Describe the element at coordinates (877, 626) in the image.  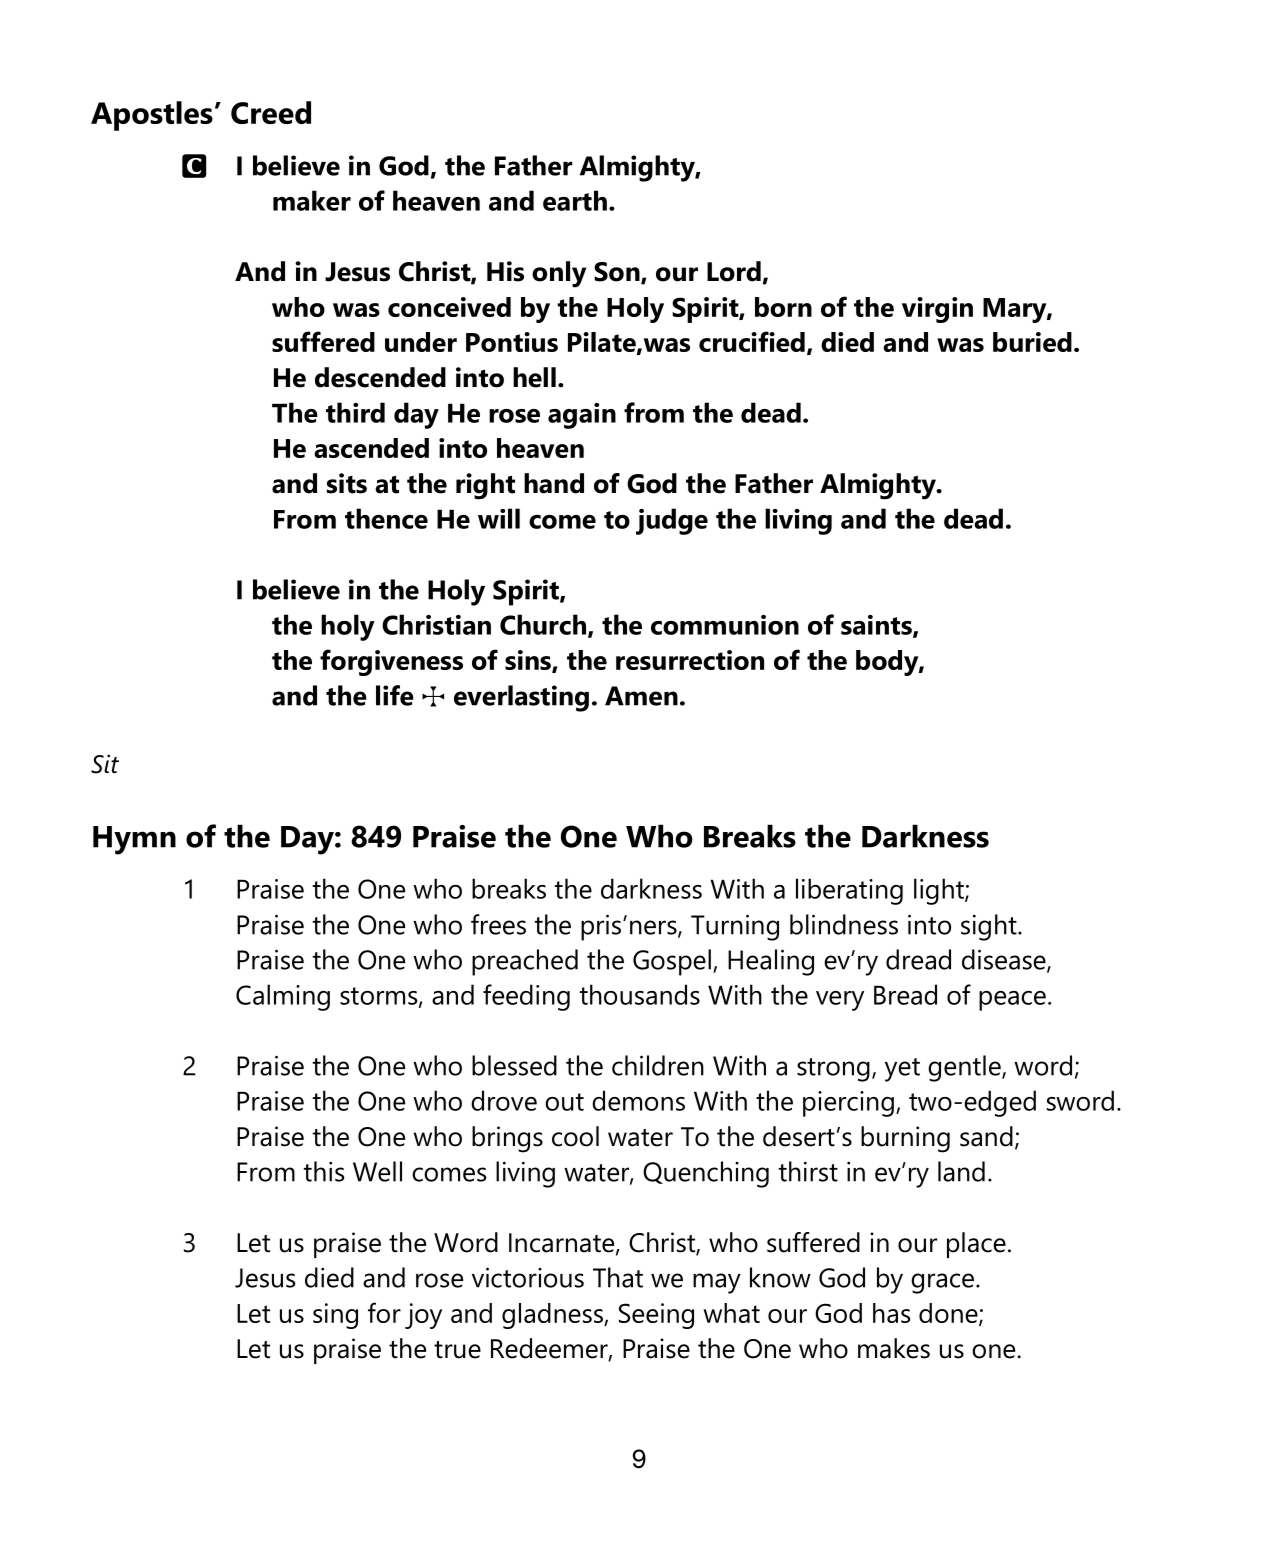
I see `saints` at that location.
